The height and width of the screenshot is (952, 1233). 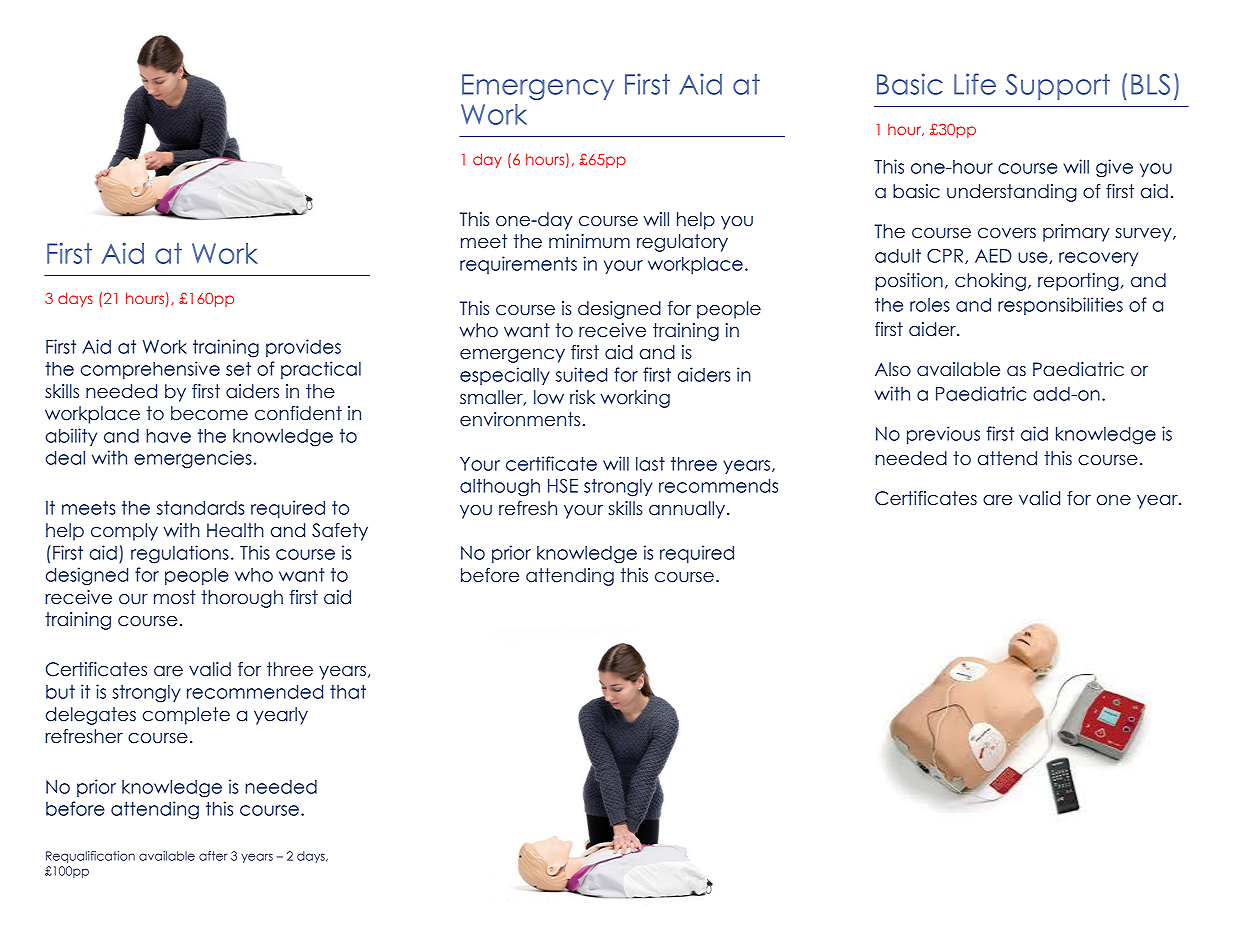 I want to click on Life, so click(x=975, y=84).
